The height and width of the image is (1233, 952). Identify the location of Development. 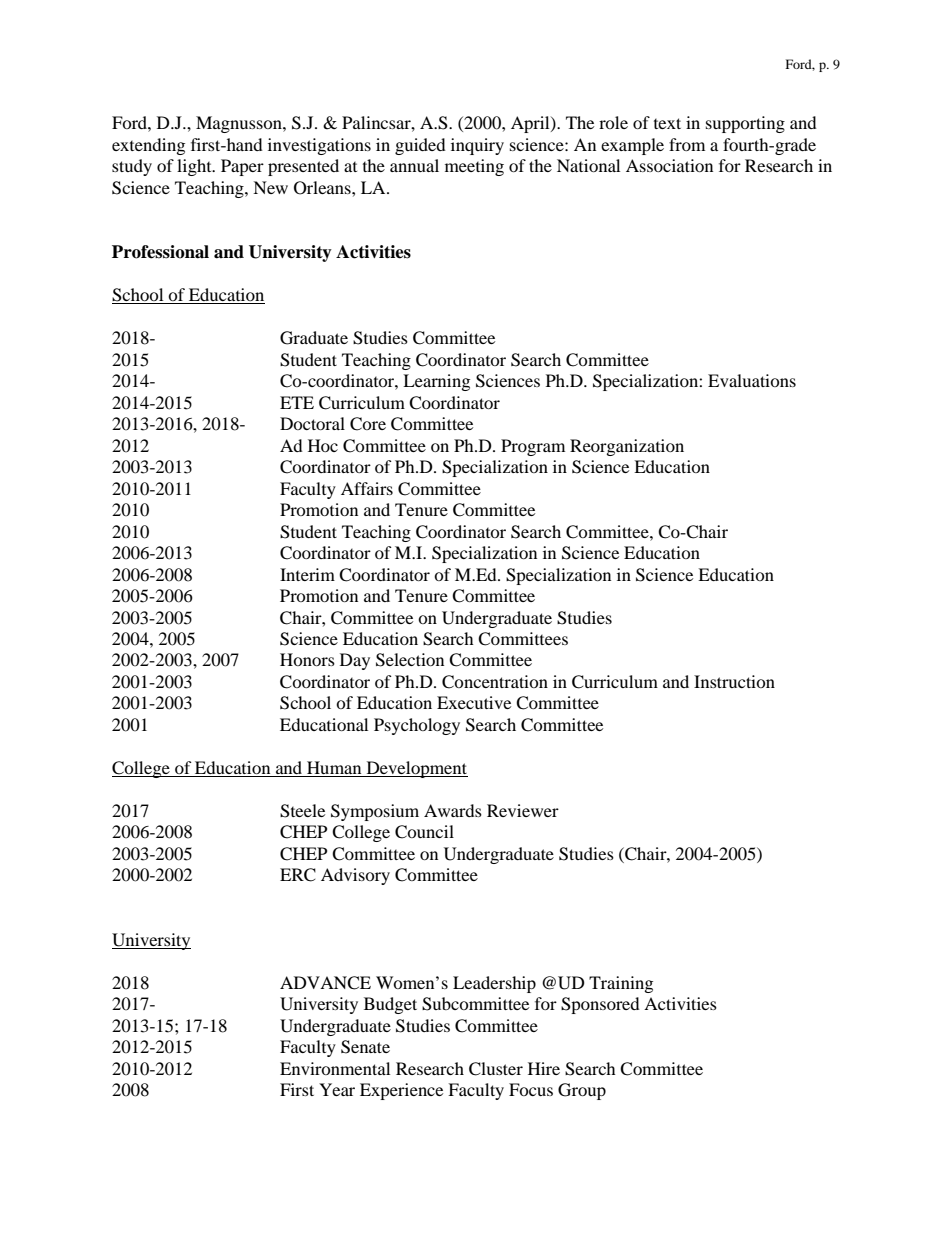
(416, 769).
